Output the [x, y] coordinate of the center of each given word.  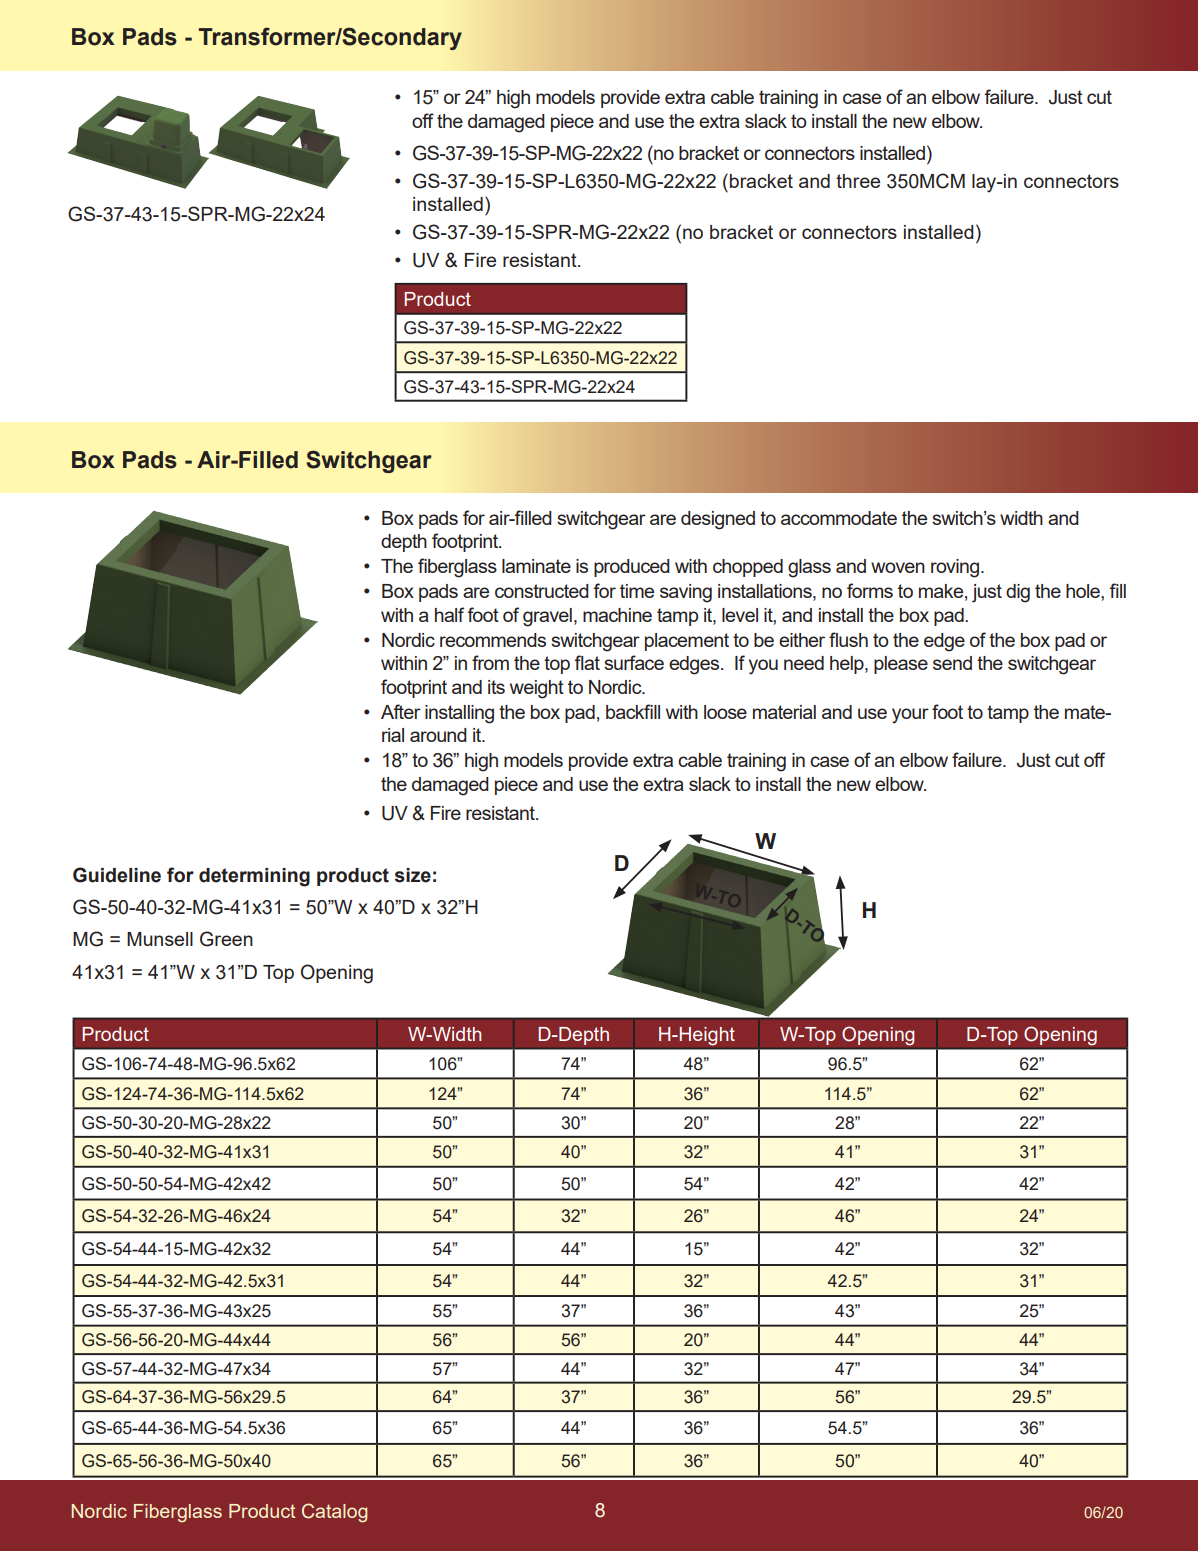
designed [718, 520]
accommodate [839, 518]
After [401, 711]
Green [226, 939]
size [413, 875]
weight [537, 689]
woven [898, 567]
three [858, 181]
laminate [536, 566]
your [910, 716]
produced [632, 568]
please [901, 665]
